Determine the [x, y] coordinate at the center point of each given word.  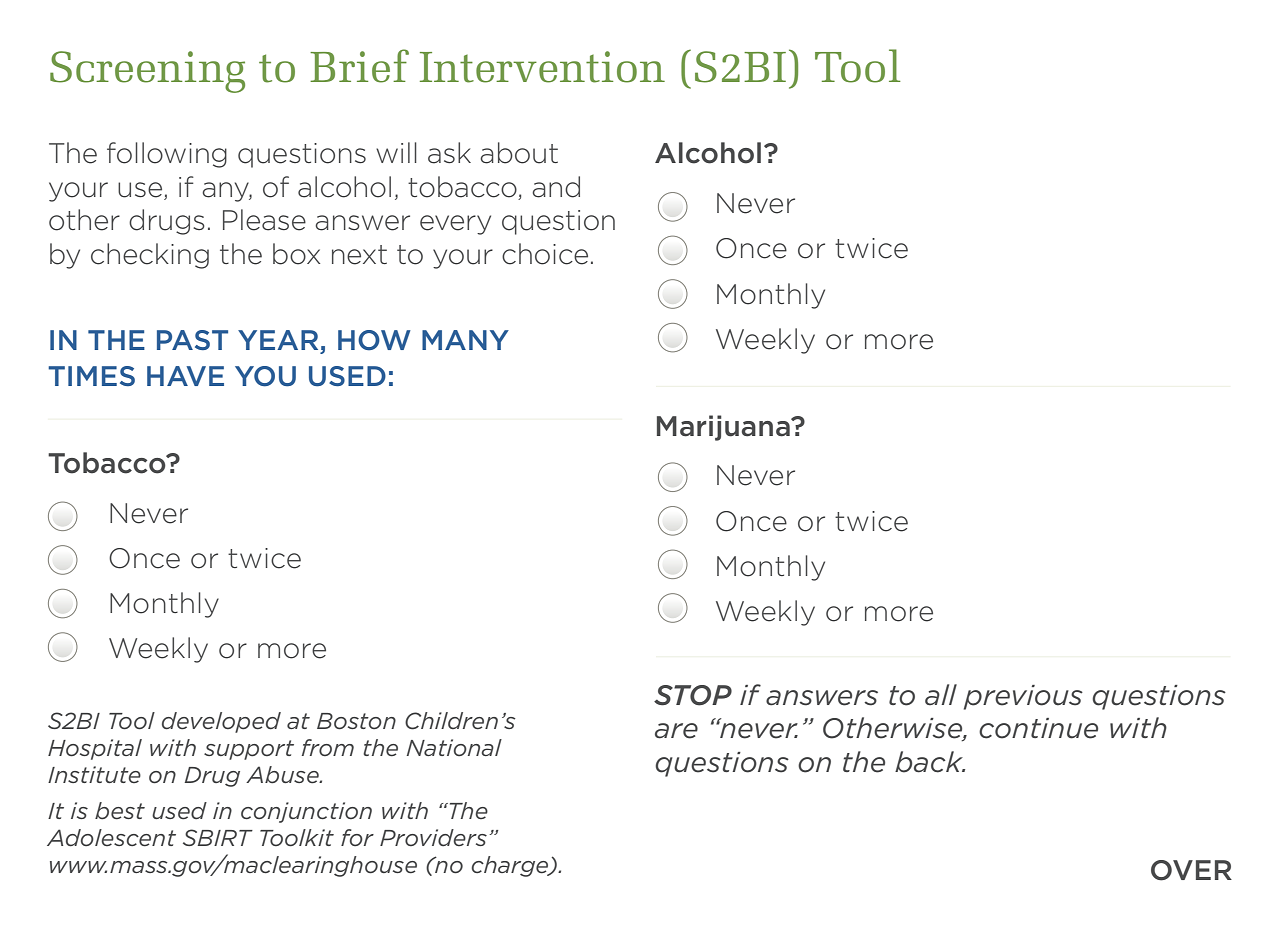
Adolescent [111, 838]
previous [1023, 697]
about [519, 153]
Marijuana [724, 428]
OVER [1191, 870]
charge [511, 866]
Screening [147, 72]
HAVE [185, 376]
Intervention [542, 67]
